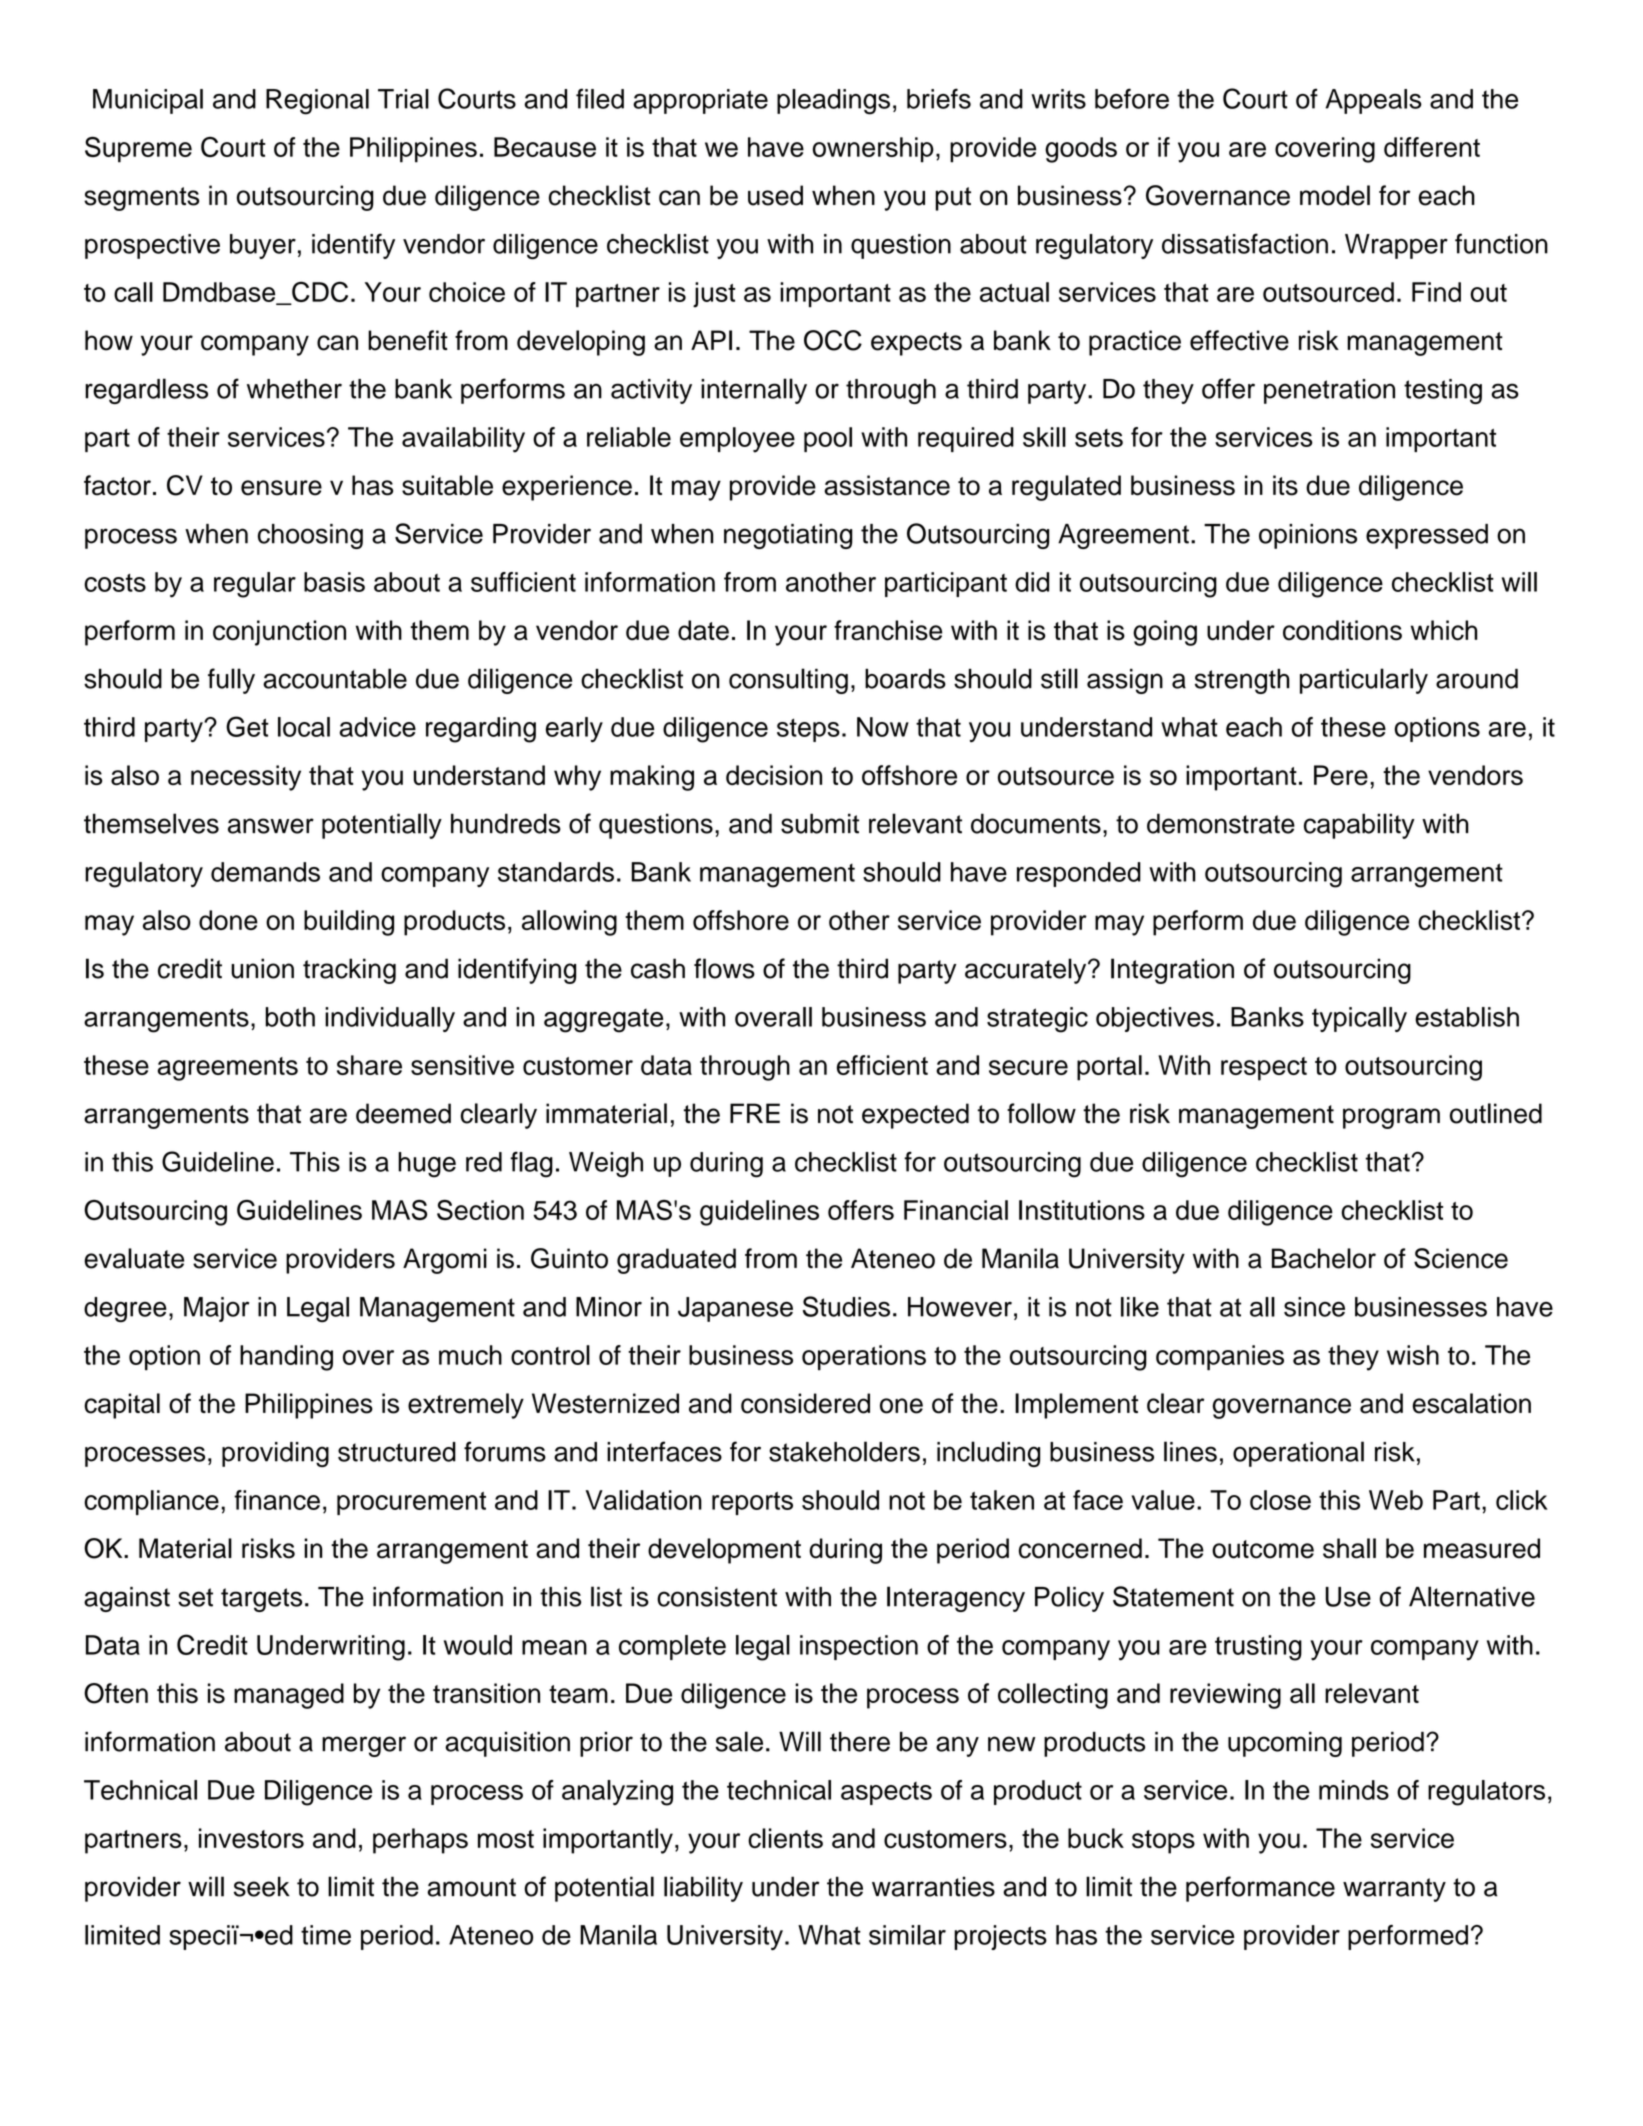 The image size is (1643, 2126). Describe the element at coordinates (1467, 1017) in the screenshot. I see `establish` at that location.
